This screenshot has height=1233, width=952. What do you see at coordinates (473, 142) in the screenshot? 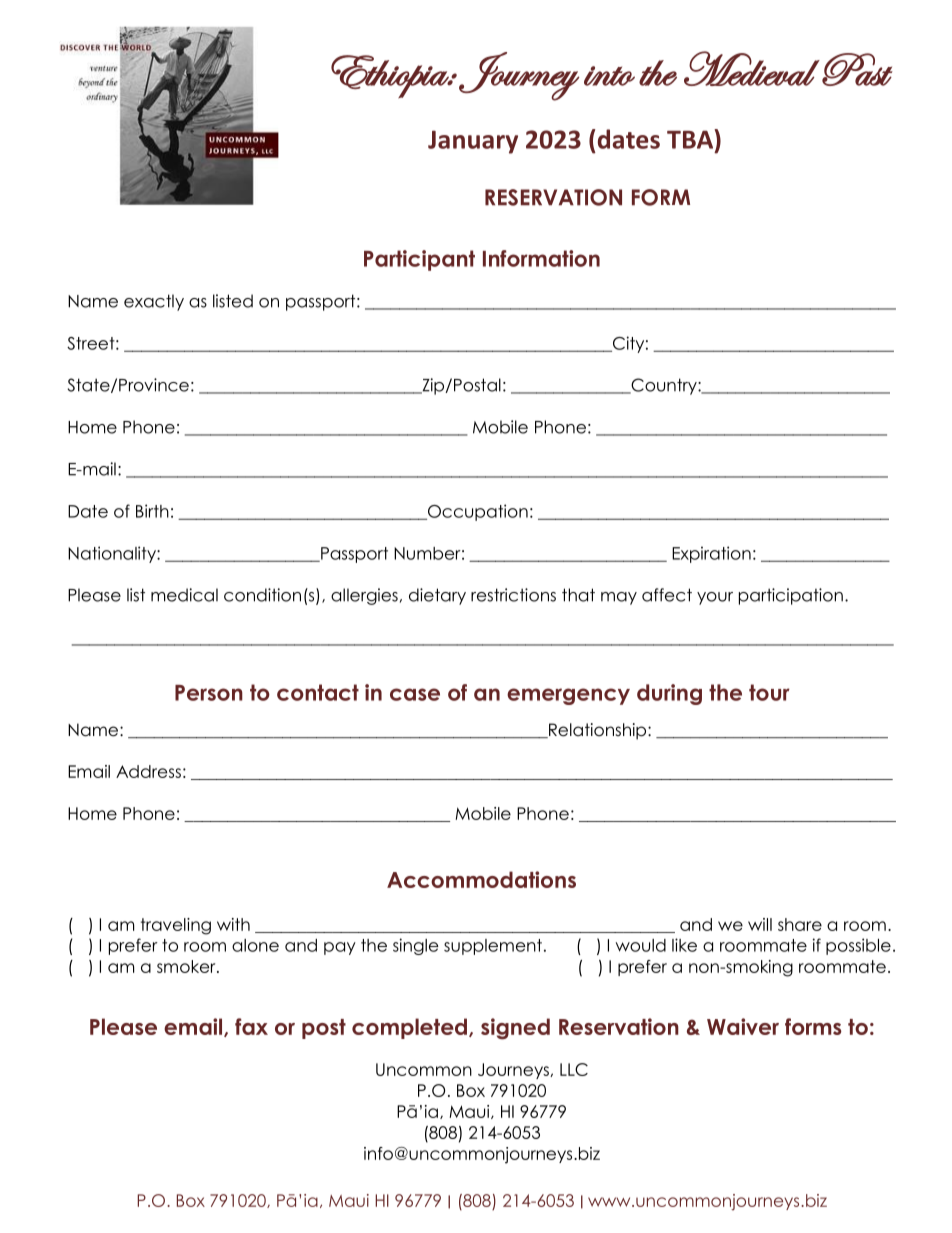
I see `January` at bounding box center [473, 142].
